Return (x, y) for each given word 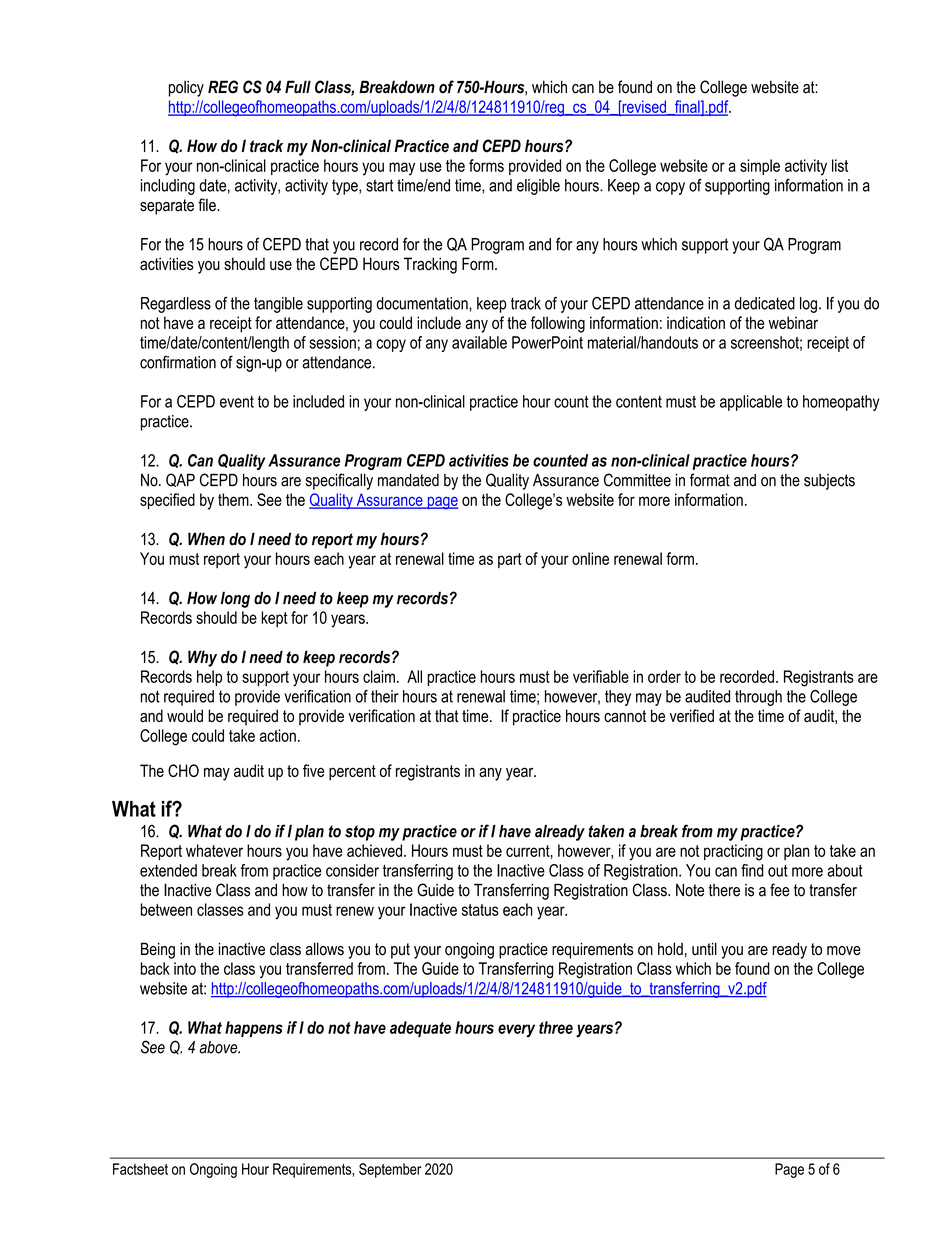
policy (186, 88)
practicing (733, 852)
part (510, 560)
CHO (183, 770)
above (220, 1047)
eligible (538, 187)
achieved (374, 850)
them (234, 499)
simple (760, 167)
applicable (751, 403)
